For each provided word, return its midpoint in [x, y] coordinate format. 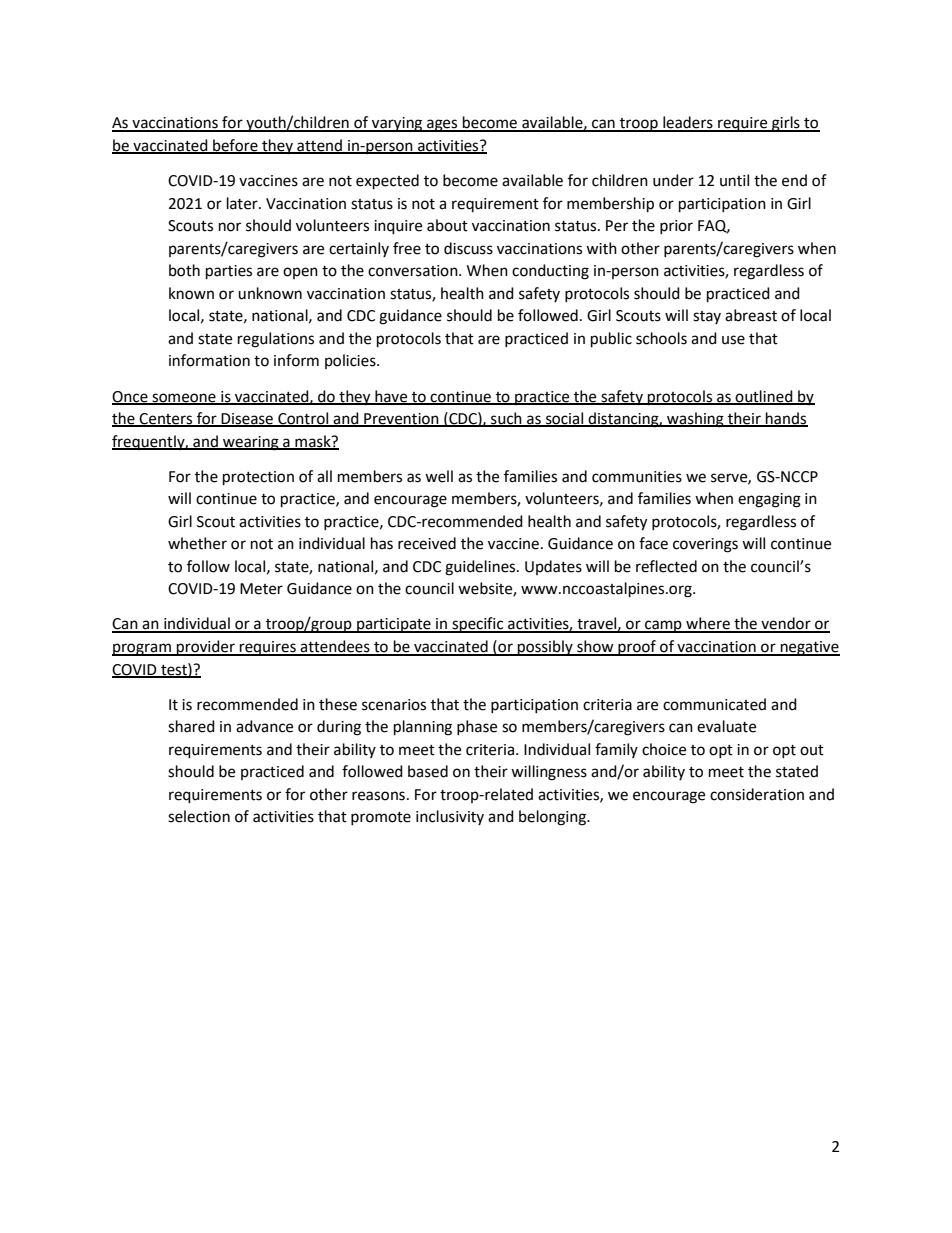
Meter [261, 589]
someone [184, 398]
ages [442, 125]
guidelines [481, 568]
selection [199, 816]
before [235, 146]
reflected [666, 566]
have [391, 397]
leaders [688, 123]
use [733, 340]
